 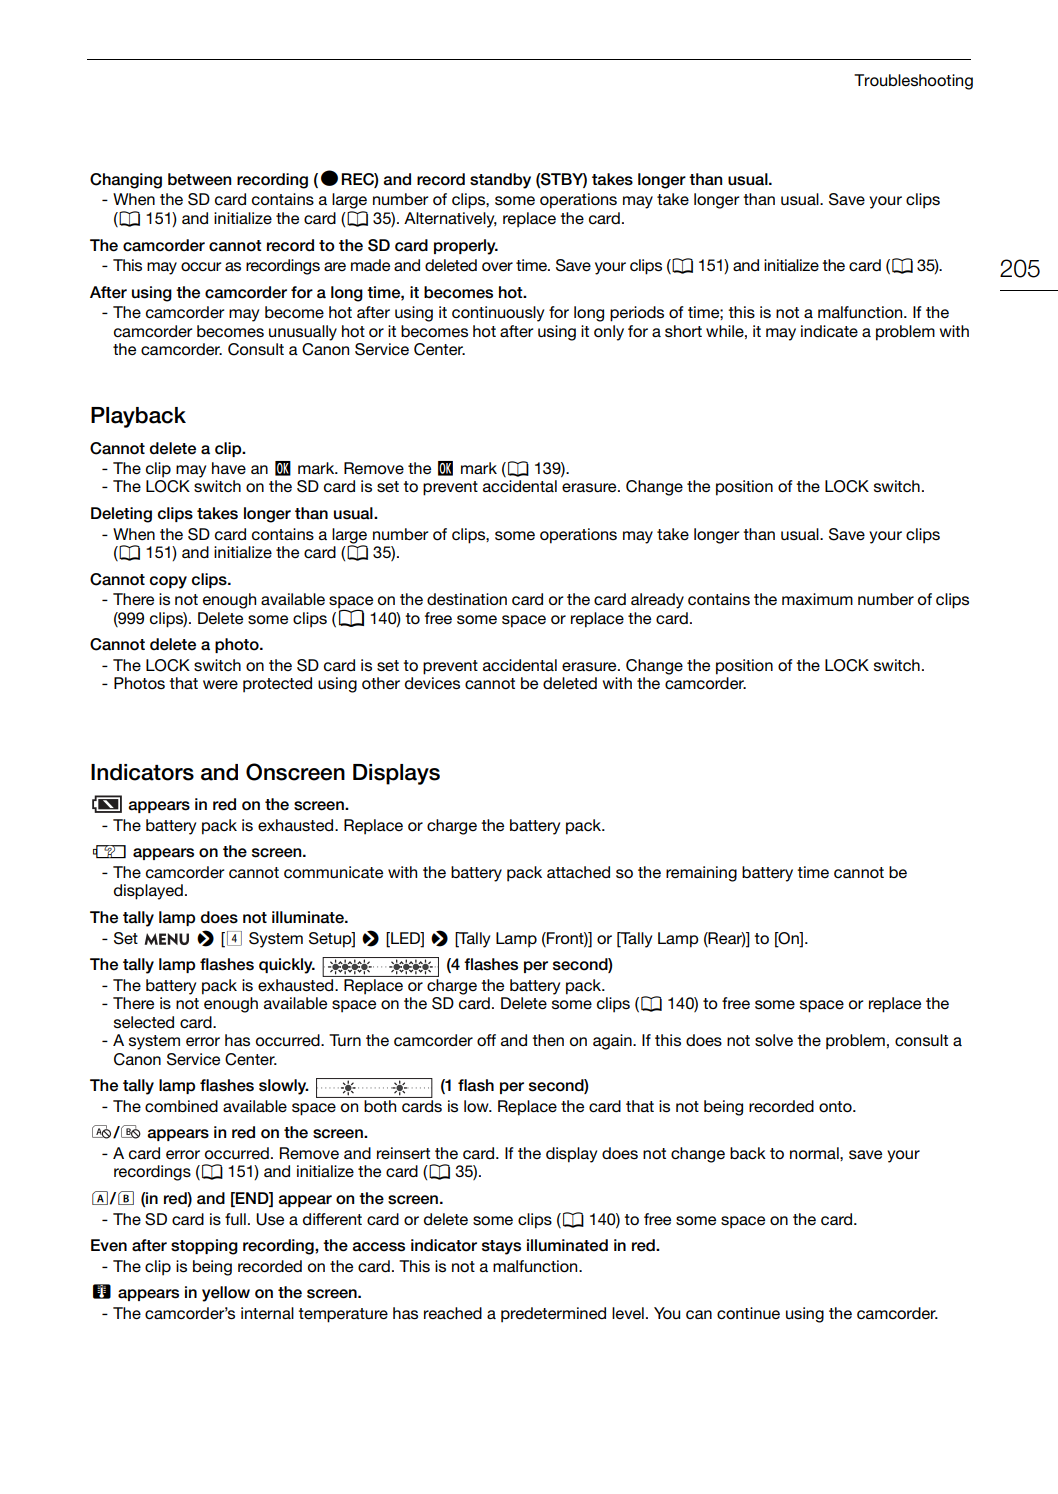 What do you see at coordinates (748, 1313) in the screenshot?
I see `continue` at bounding box center [748, 1313].
